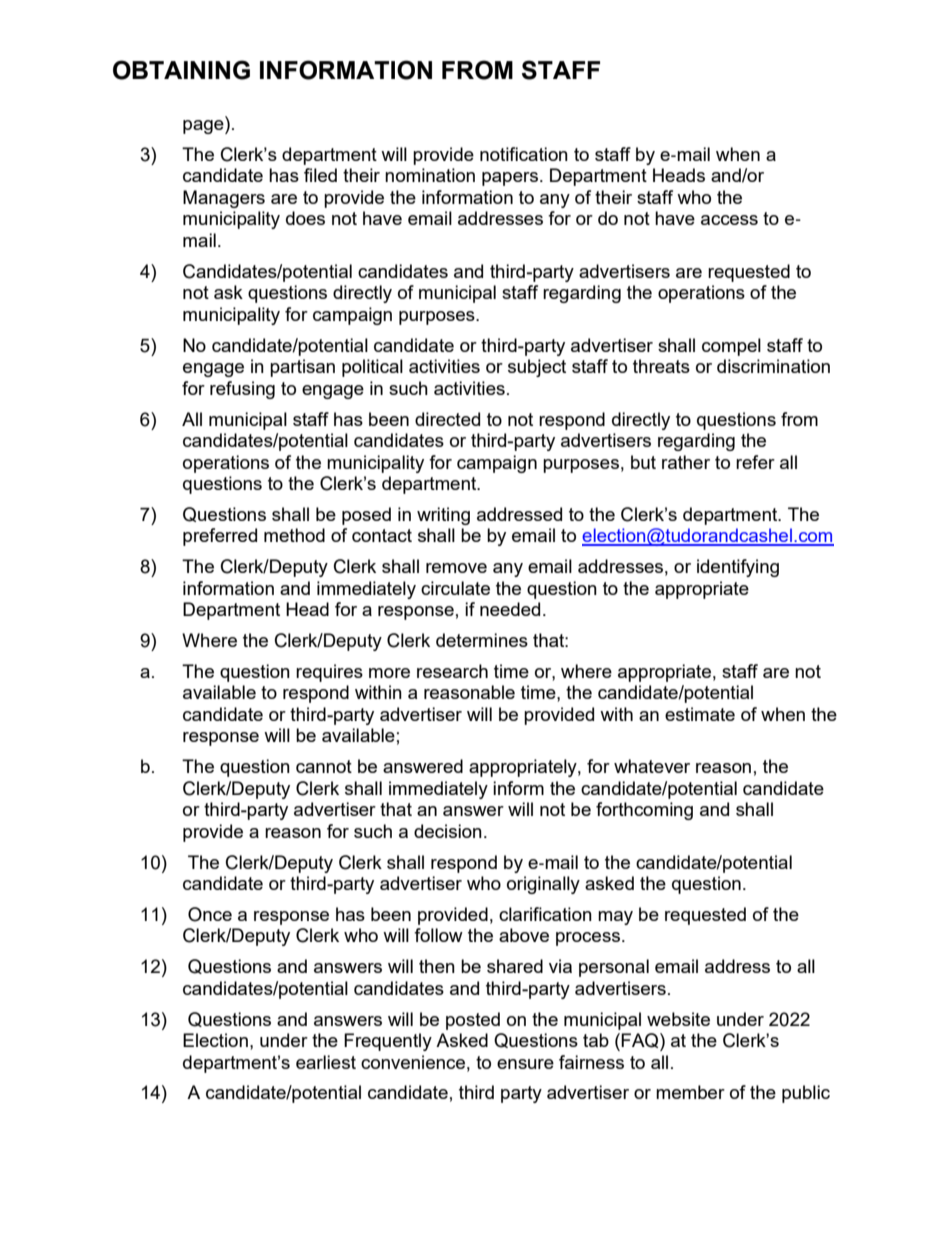 The height and width of the screenshot is (1233, 952). Describe the element at coordinates (294, 535) in the screenshot. I see `method` at that location.
